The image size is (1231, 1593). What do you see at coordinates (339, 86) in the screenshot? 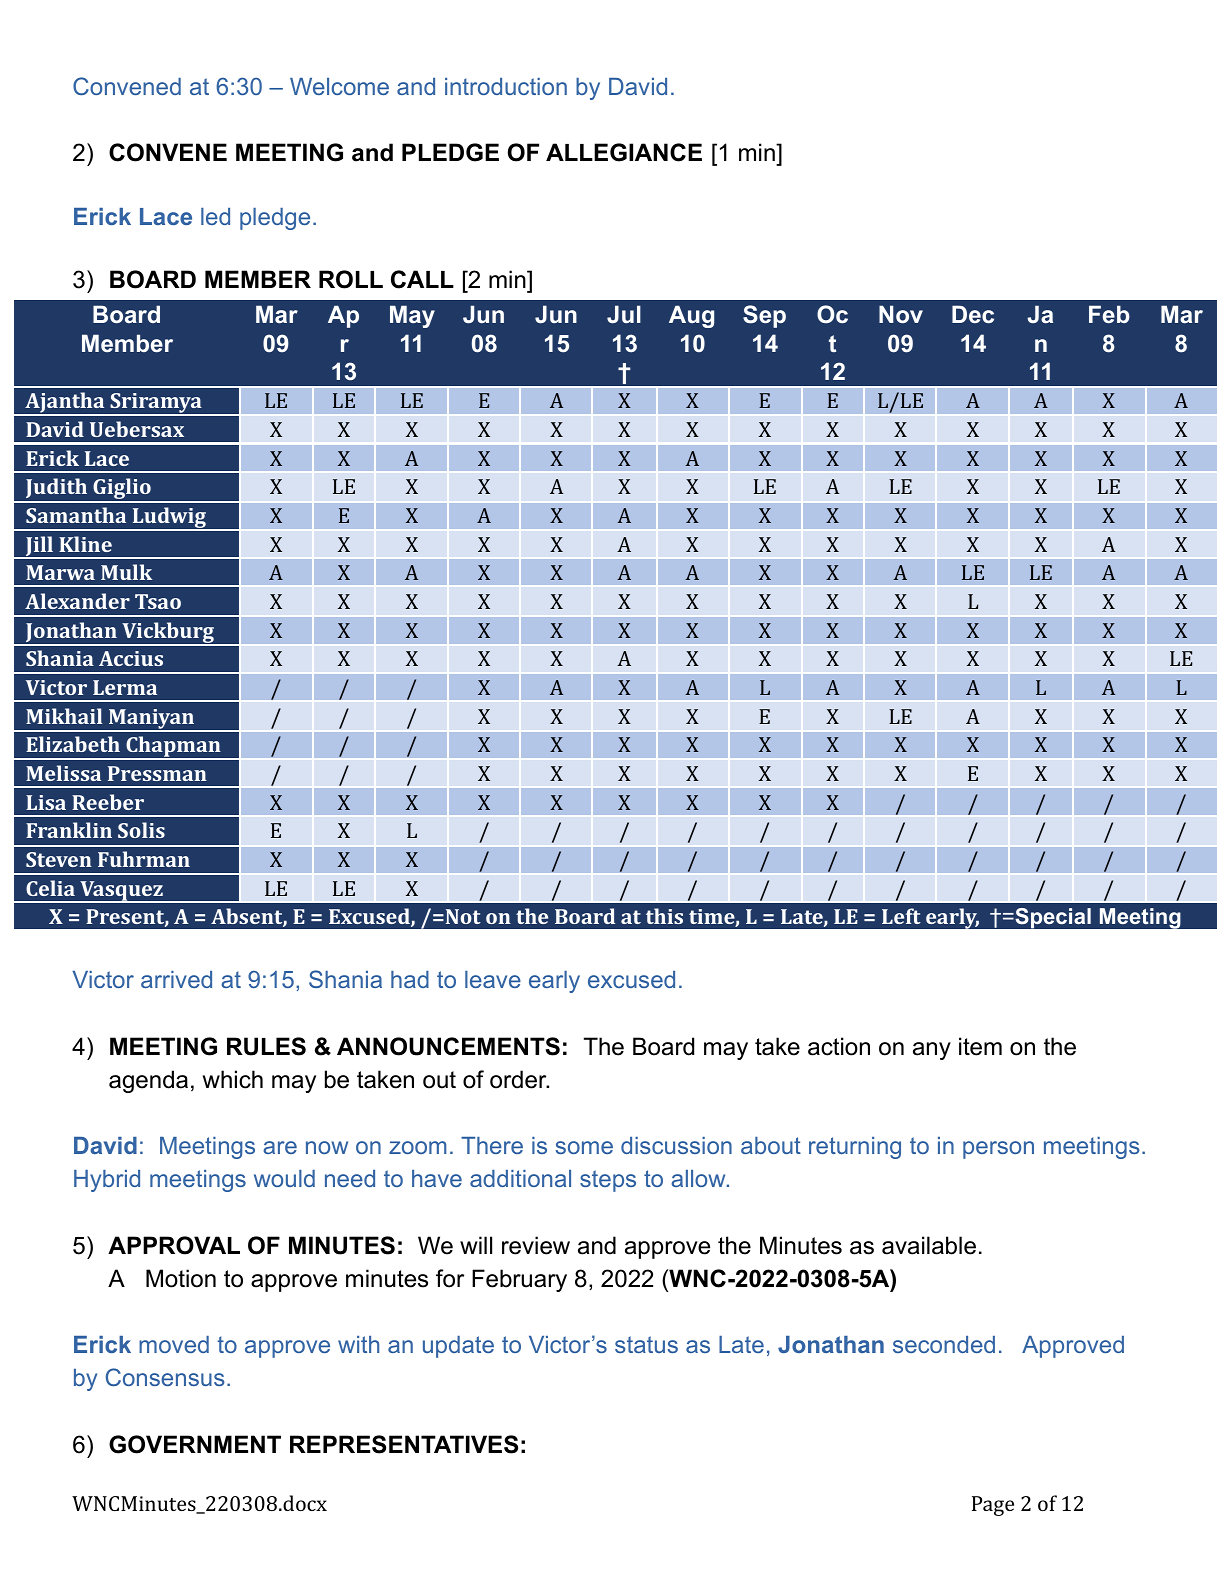
I see `Welcome` at bounding box center [339, 86].
